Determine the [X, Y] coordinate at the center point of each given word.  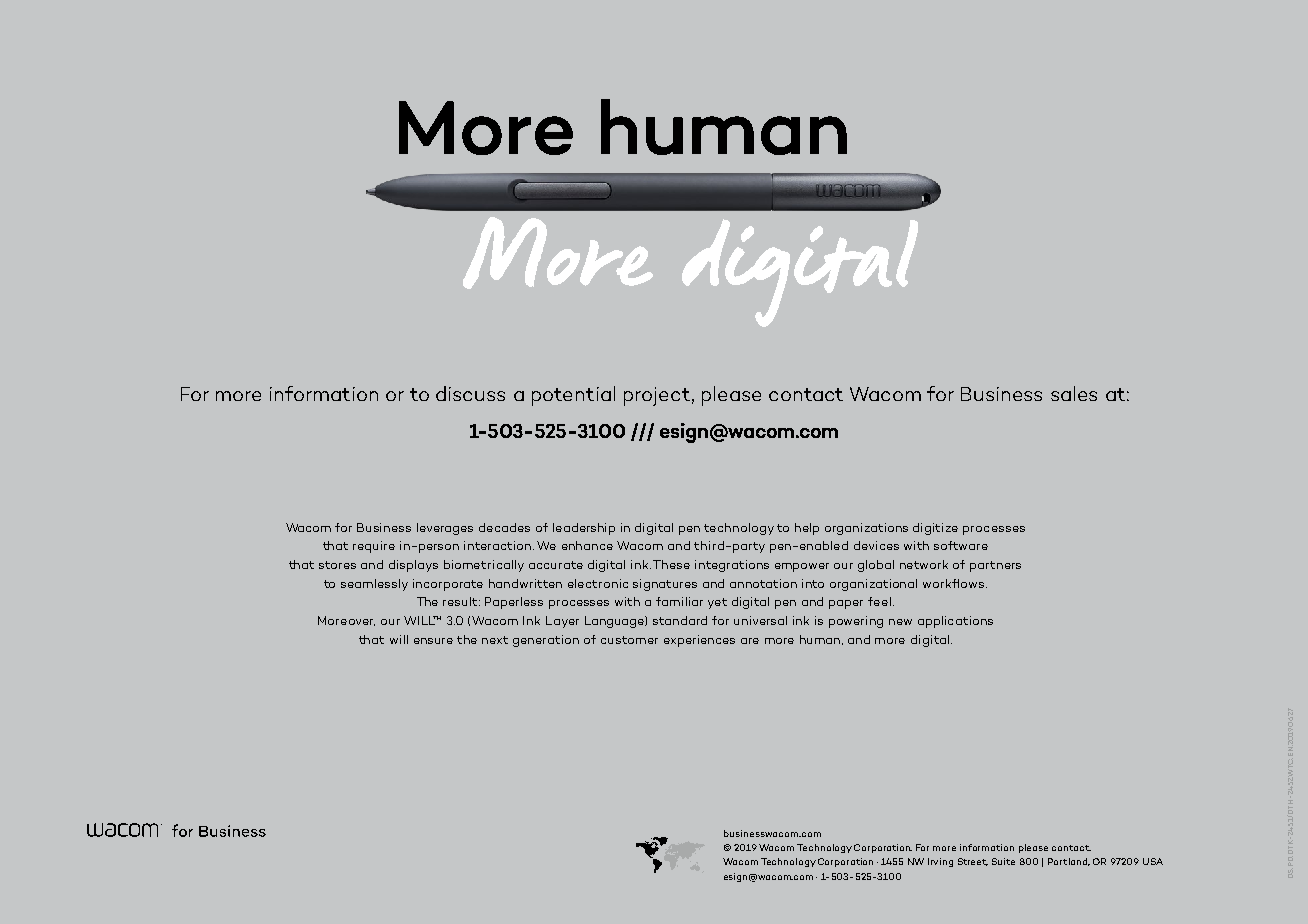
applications [955, 622]
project [657, 396]
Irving [940, 862]
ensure [433, 641]
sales [1074, 393]
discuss [470, 393]
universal [760, 620]
